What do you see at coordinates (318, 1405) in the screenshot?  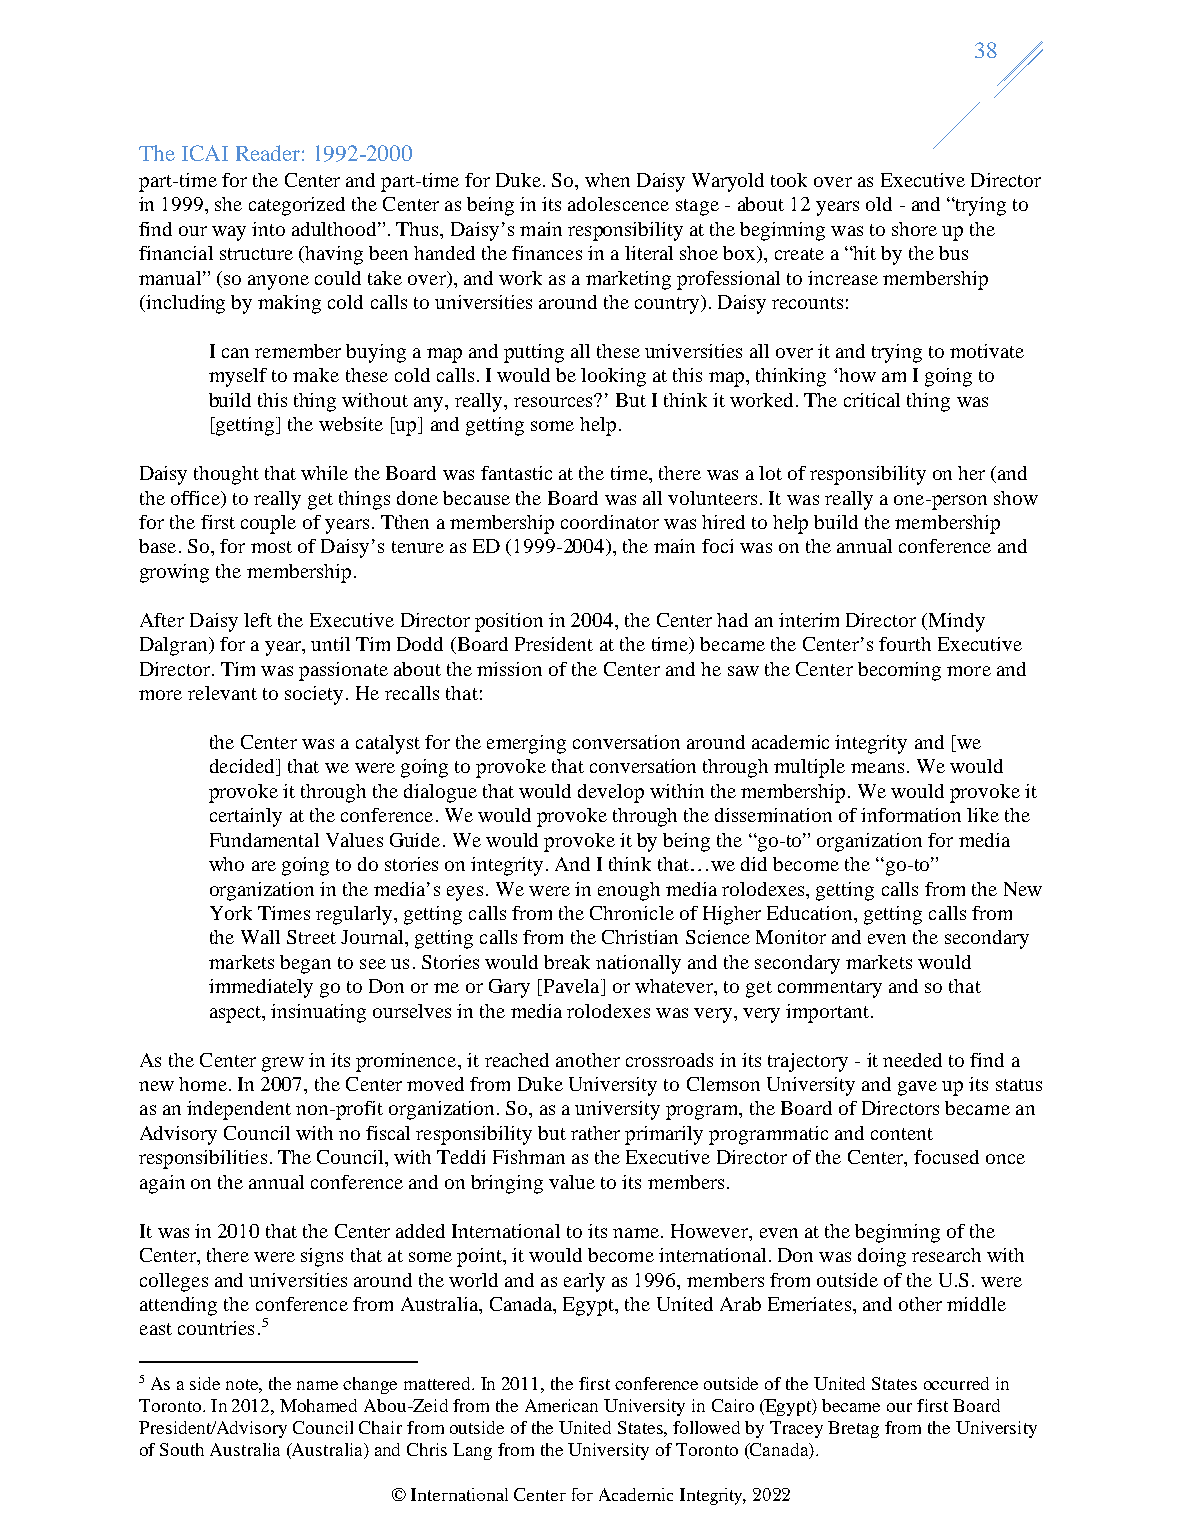 I see `Mohamed` at bounding box center [318, 1405].
